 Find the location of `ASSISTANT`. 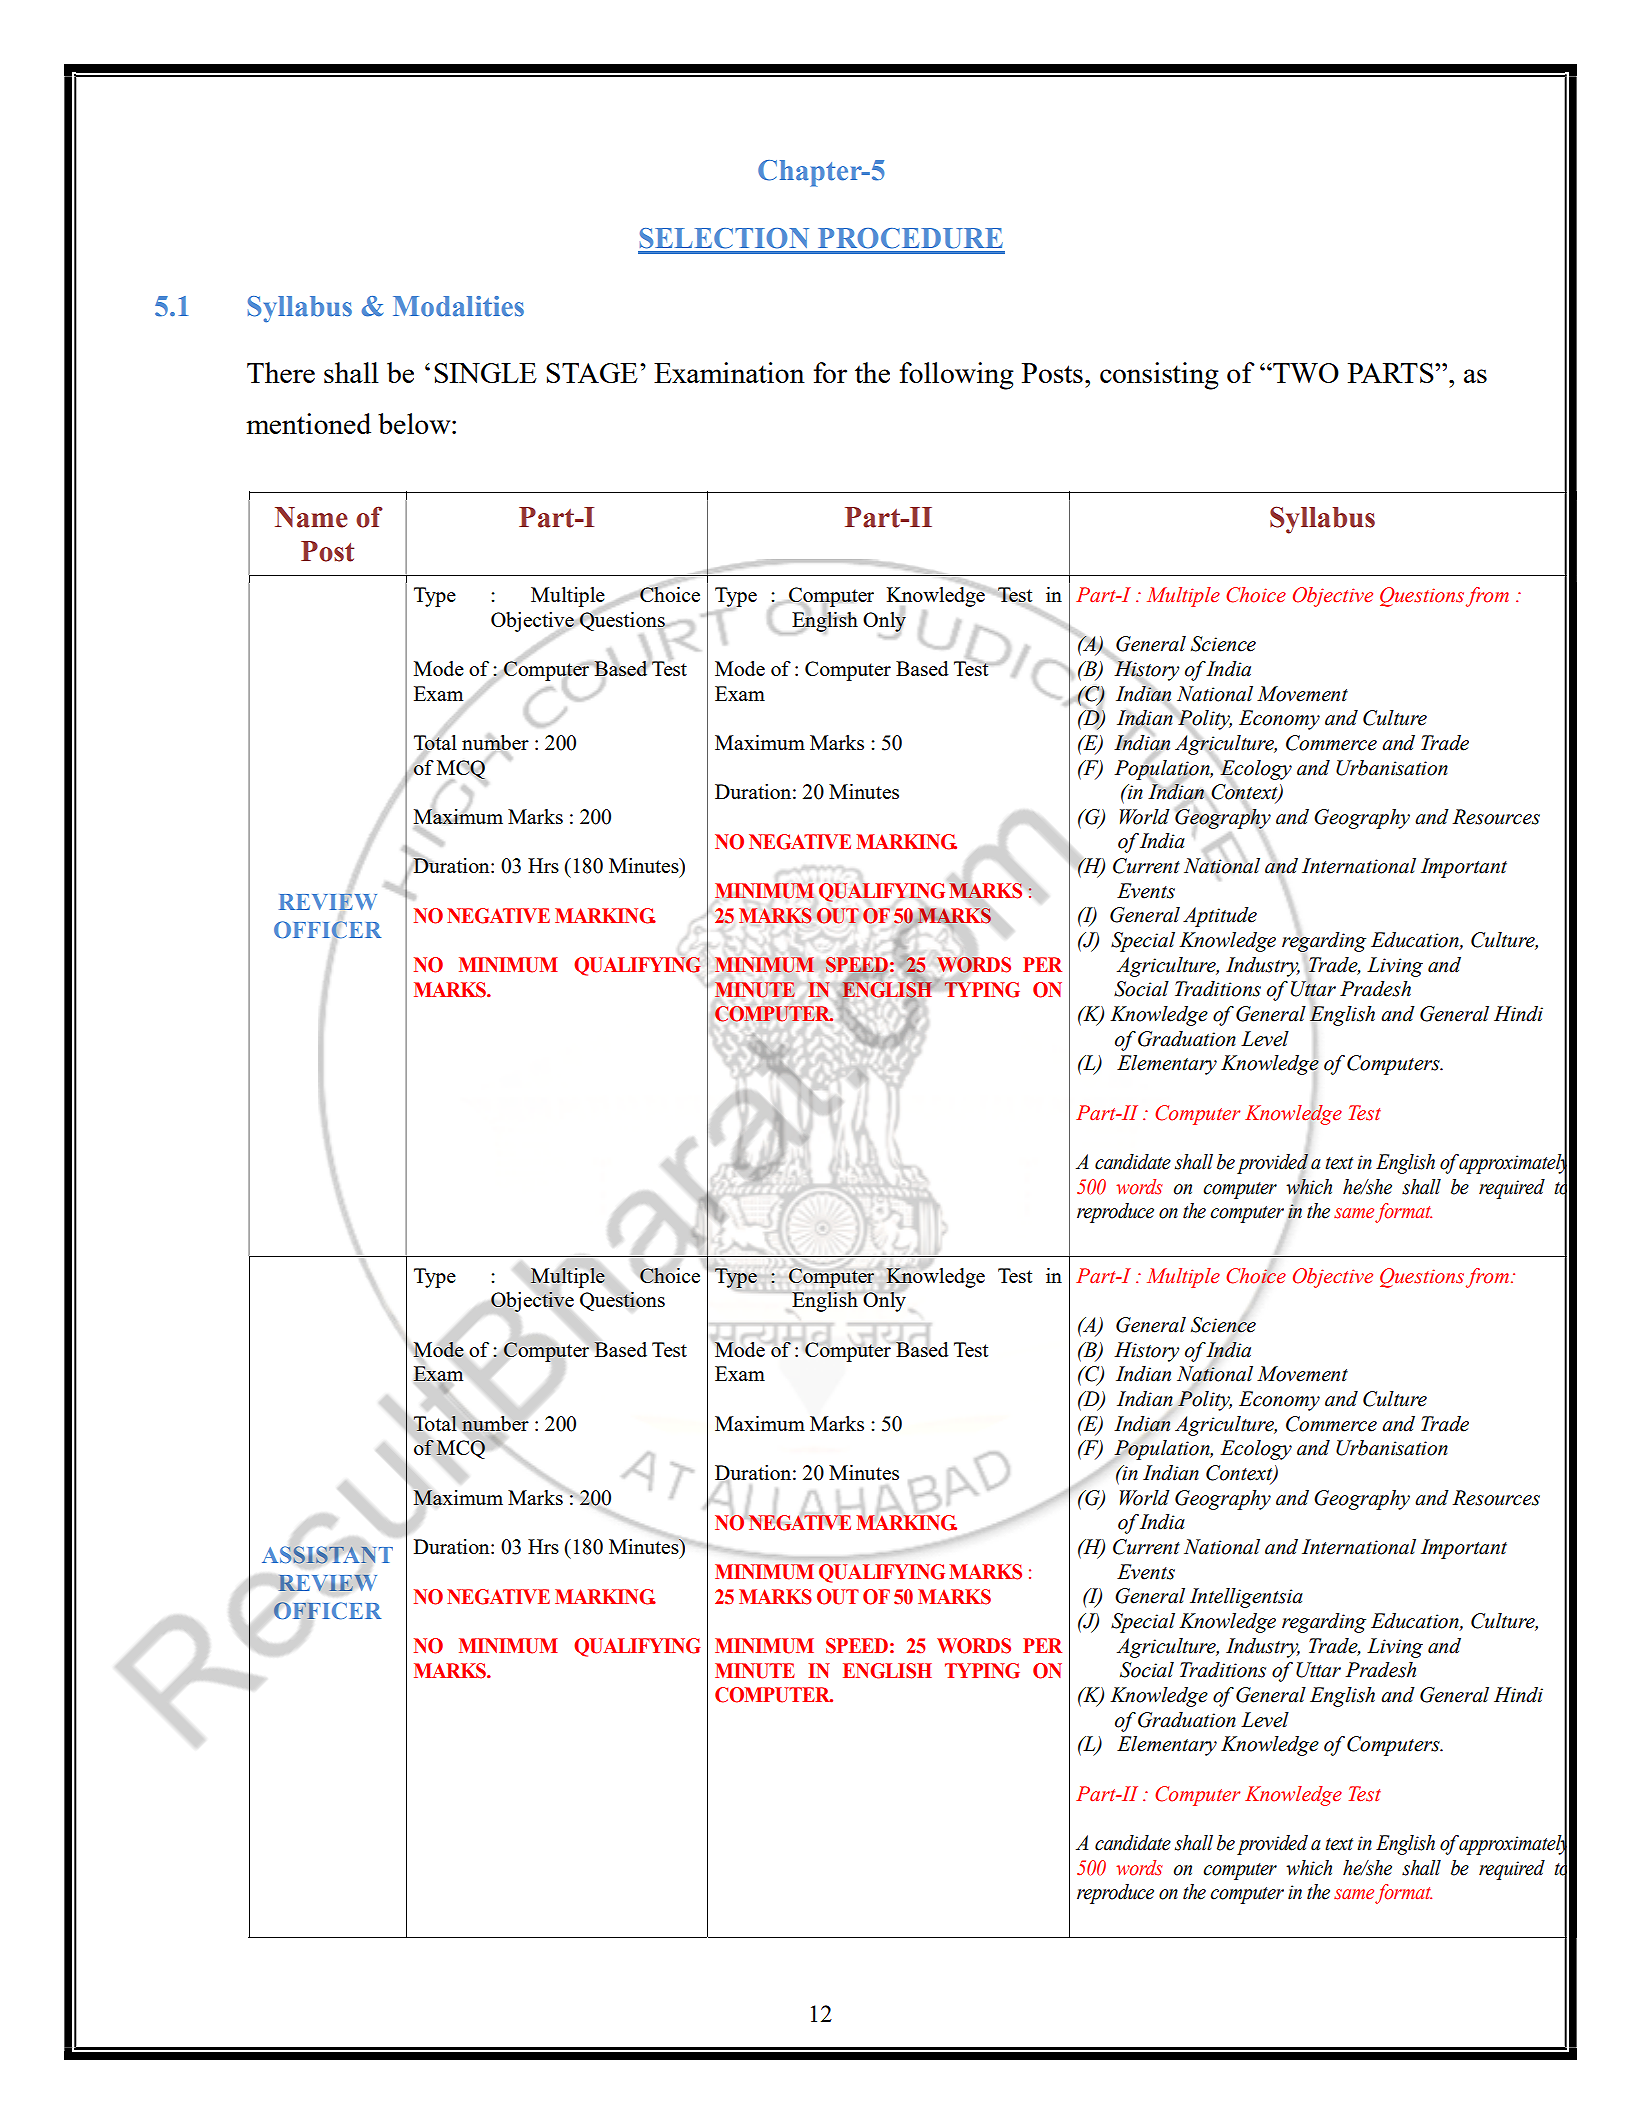

ASSISTANT is located at coordinates (327, 1555).
